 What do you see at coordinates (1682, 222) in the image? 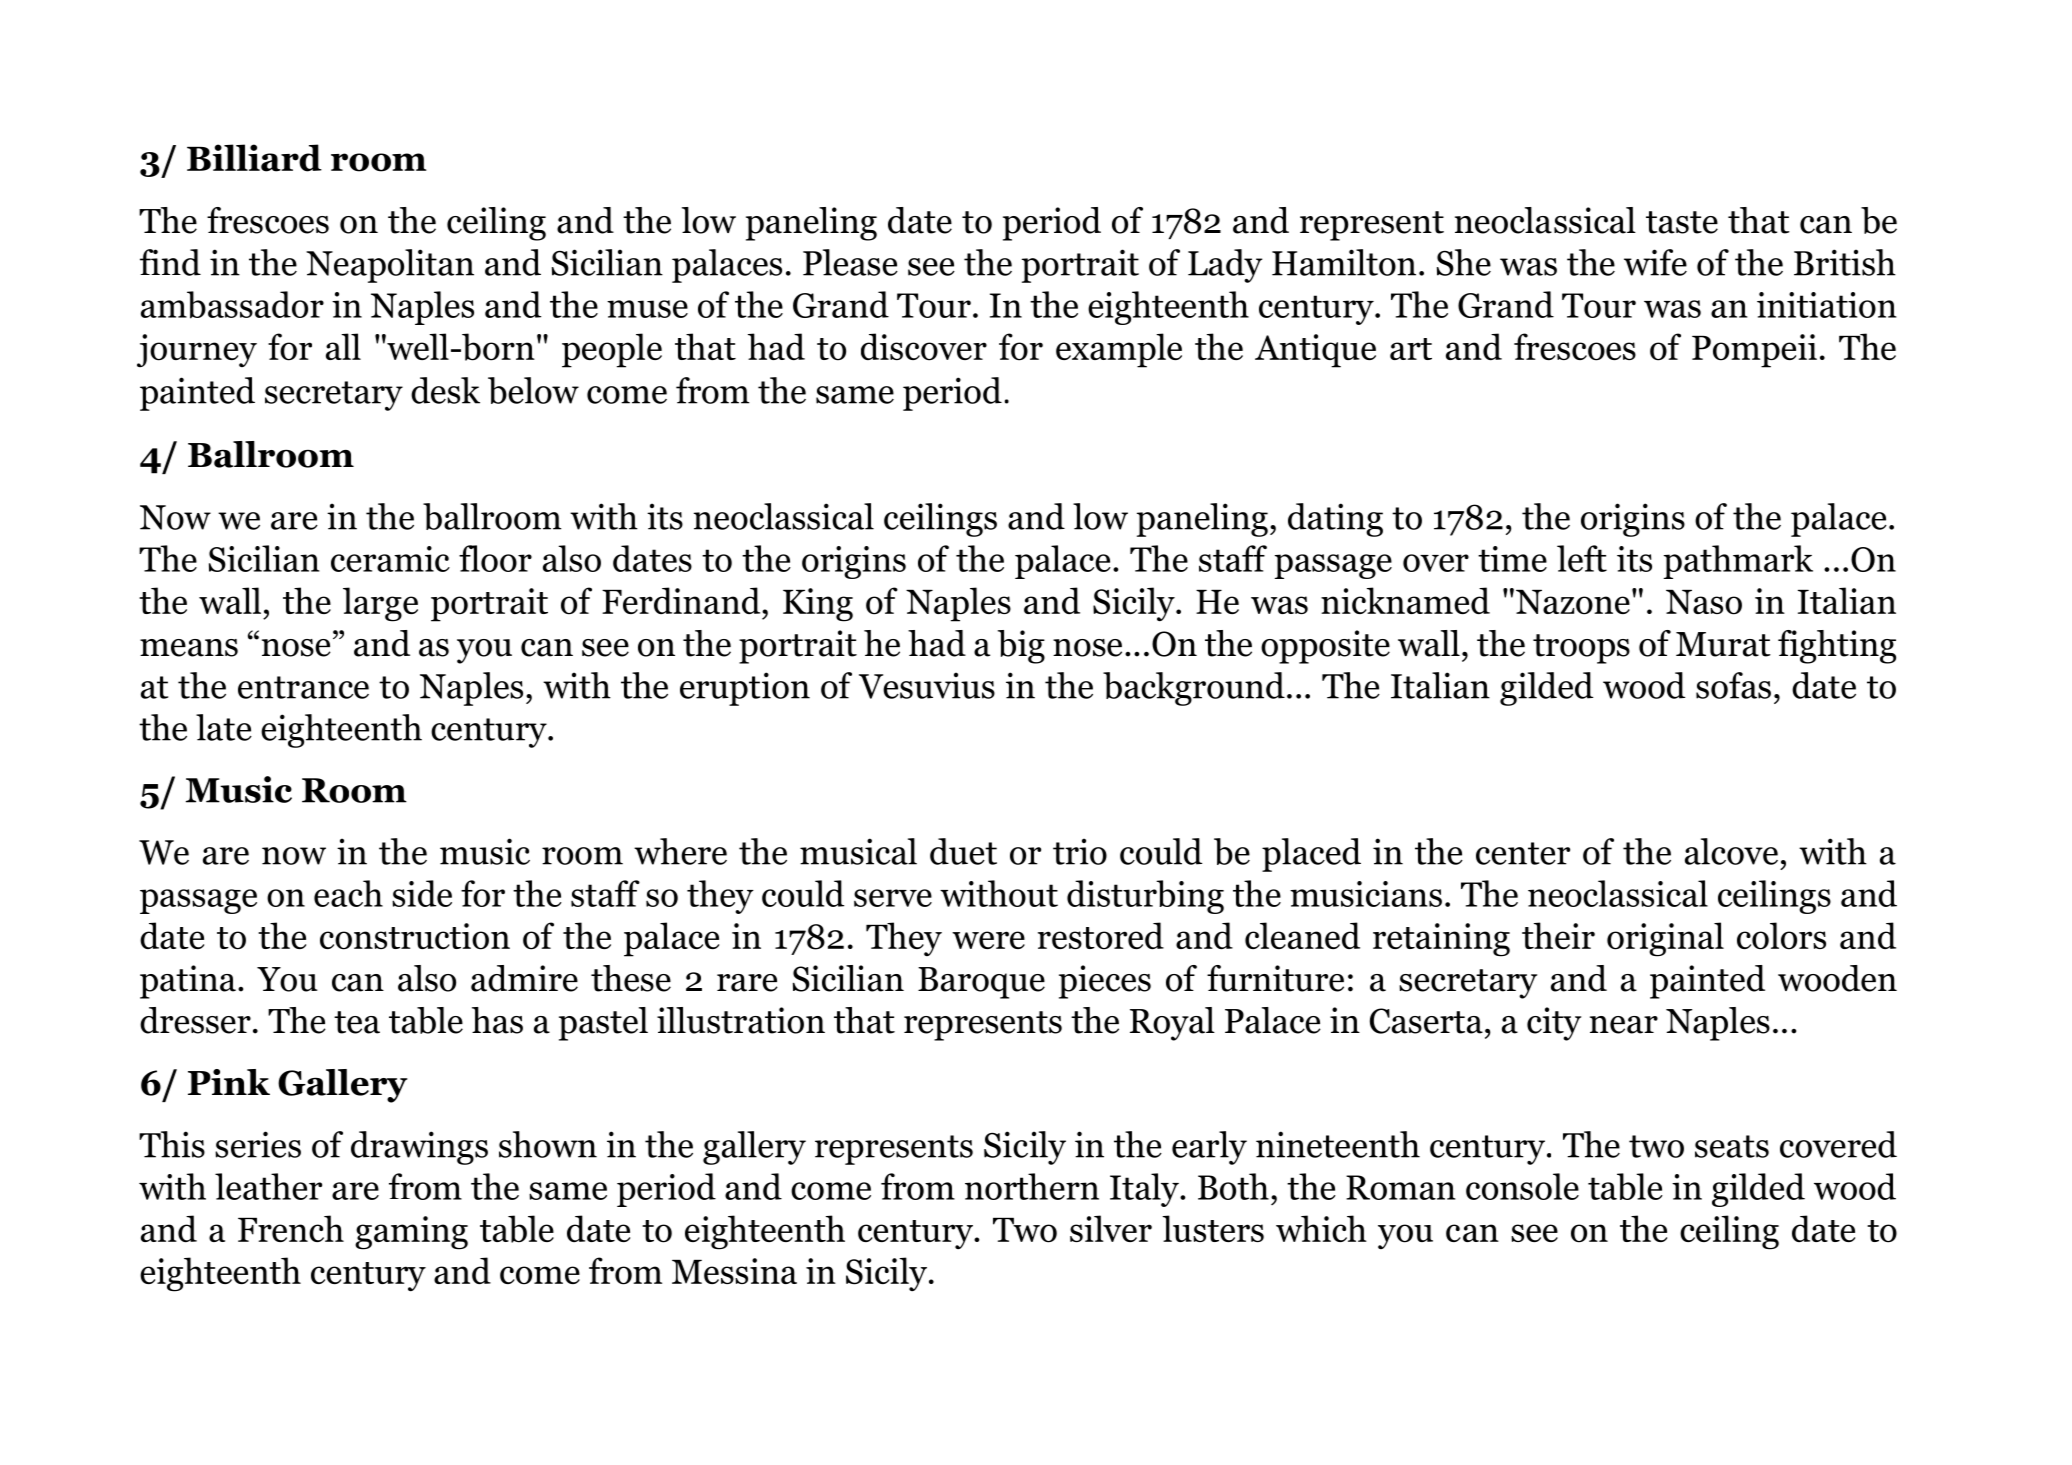
I see `taste` at bounding box center [1682, 222].
